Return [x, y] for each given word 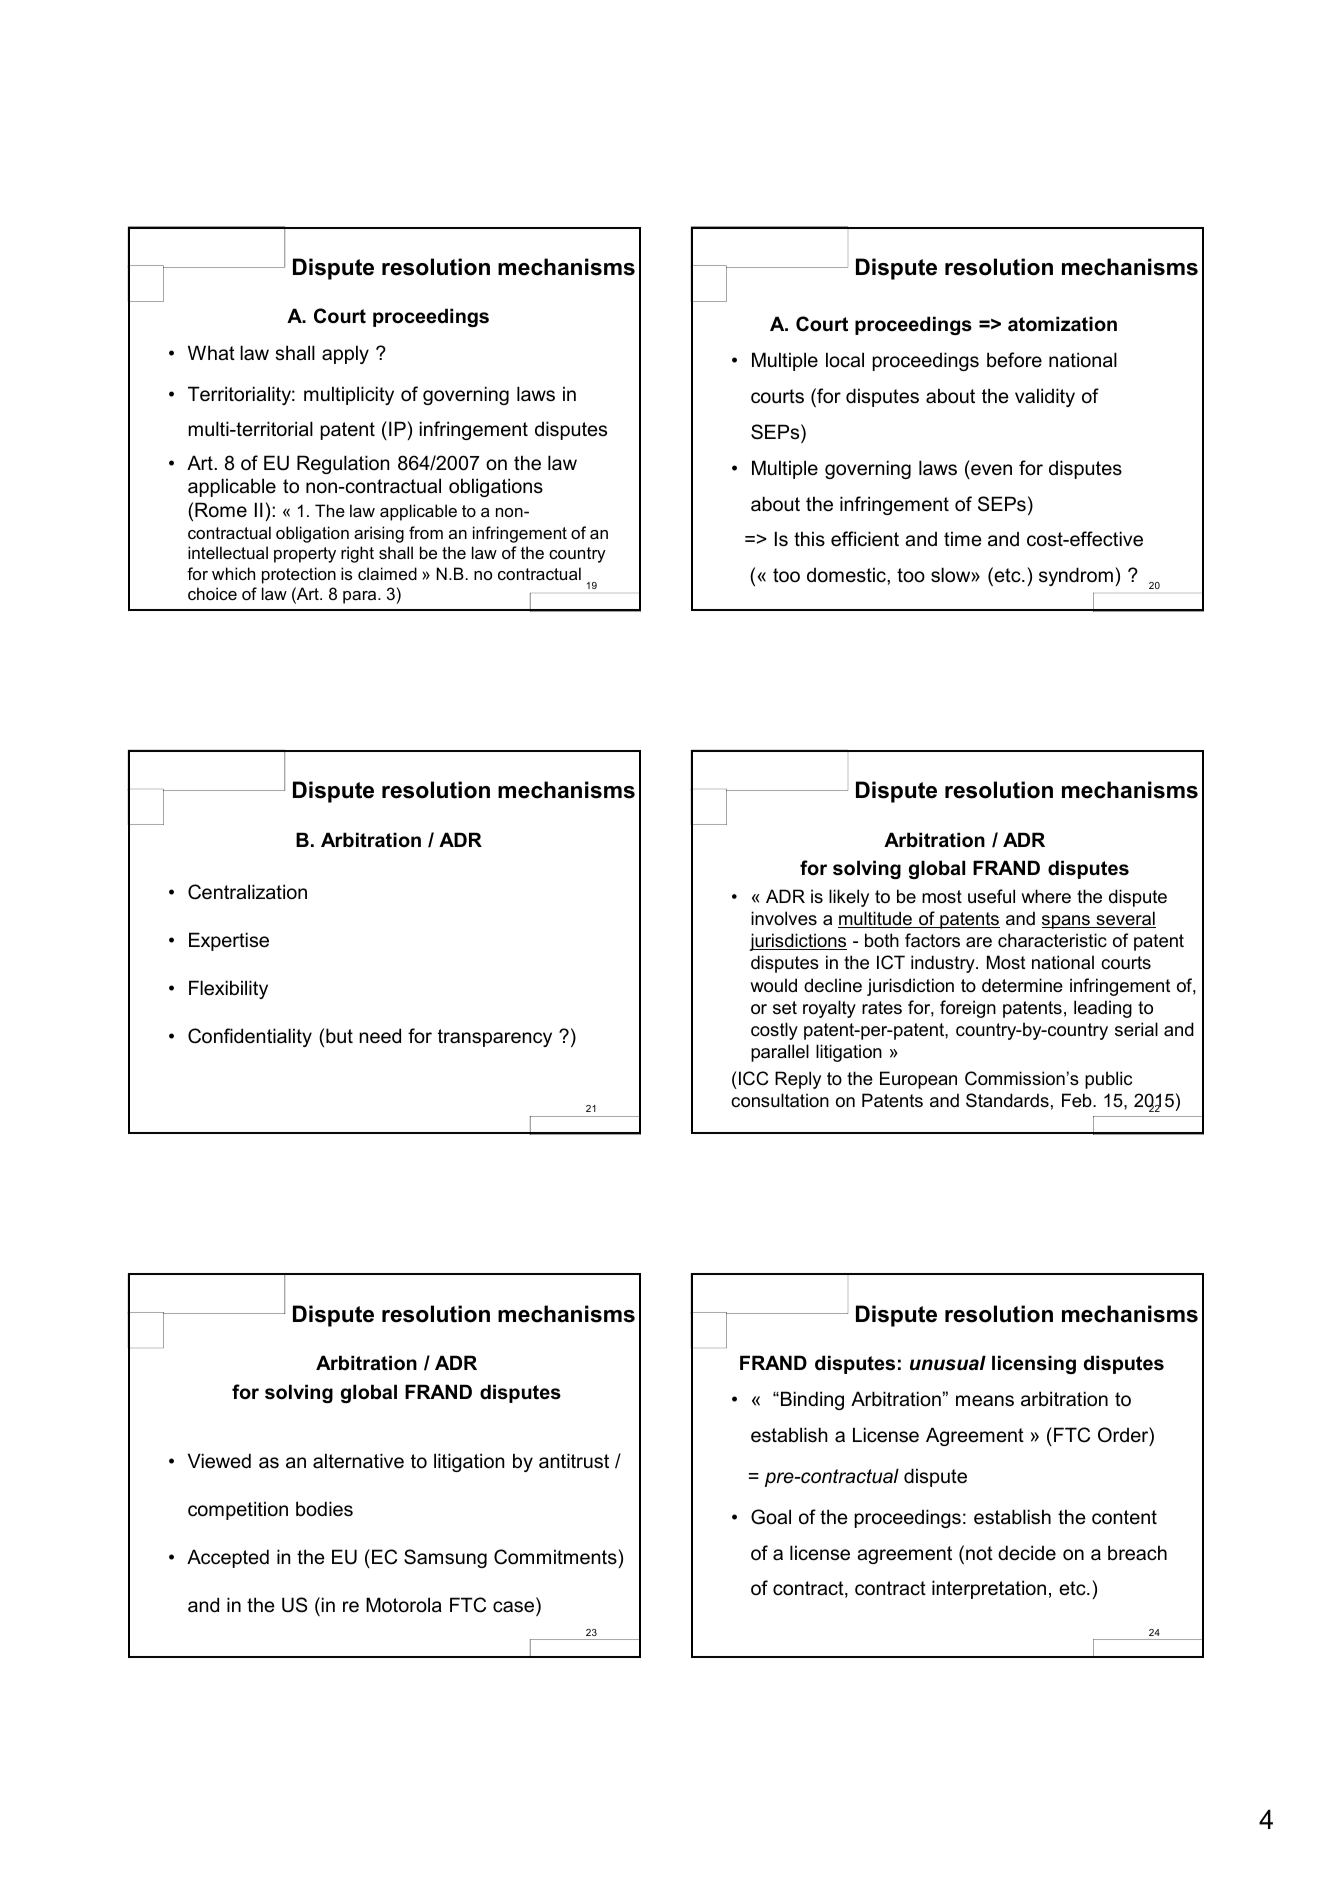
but [339, 1035]
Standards [1007, 1100]
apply [345, 354]
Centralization [247, 892]
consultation [780, 1100]
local [845, 360]
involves [784, 918]
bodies [324, 1509]
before [1014, 360]
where [1046, 896]
